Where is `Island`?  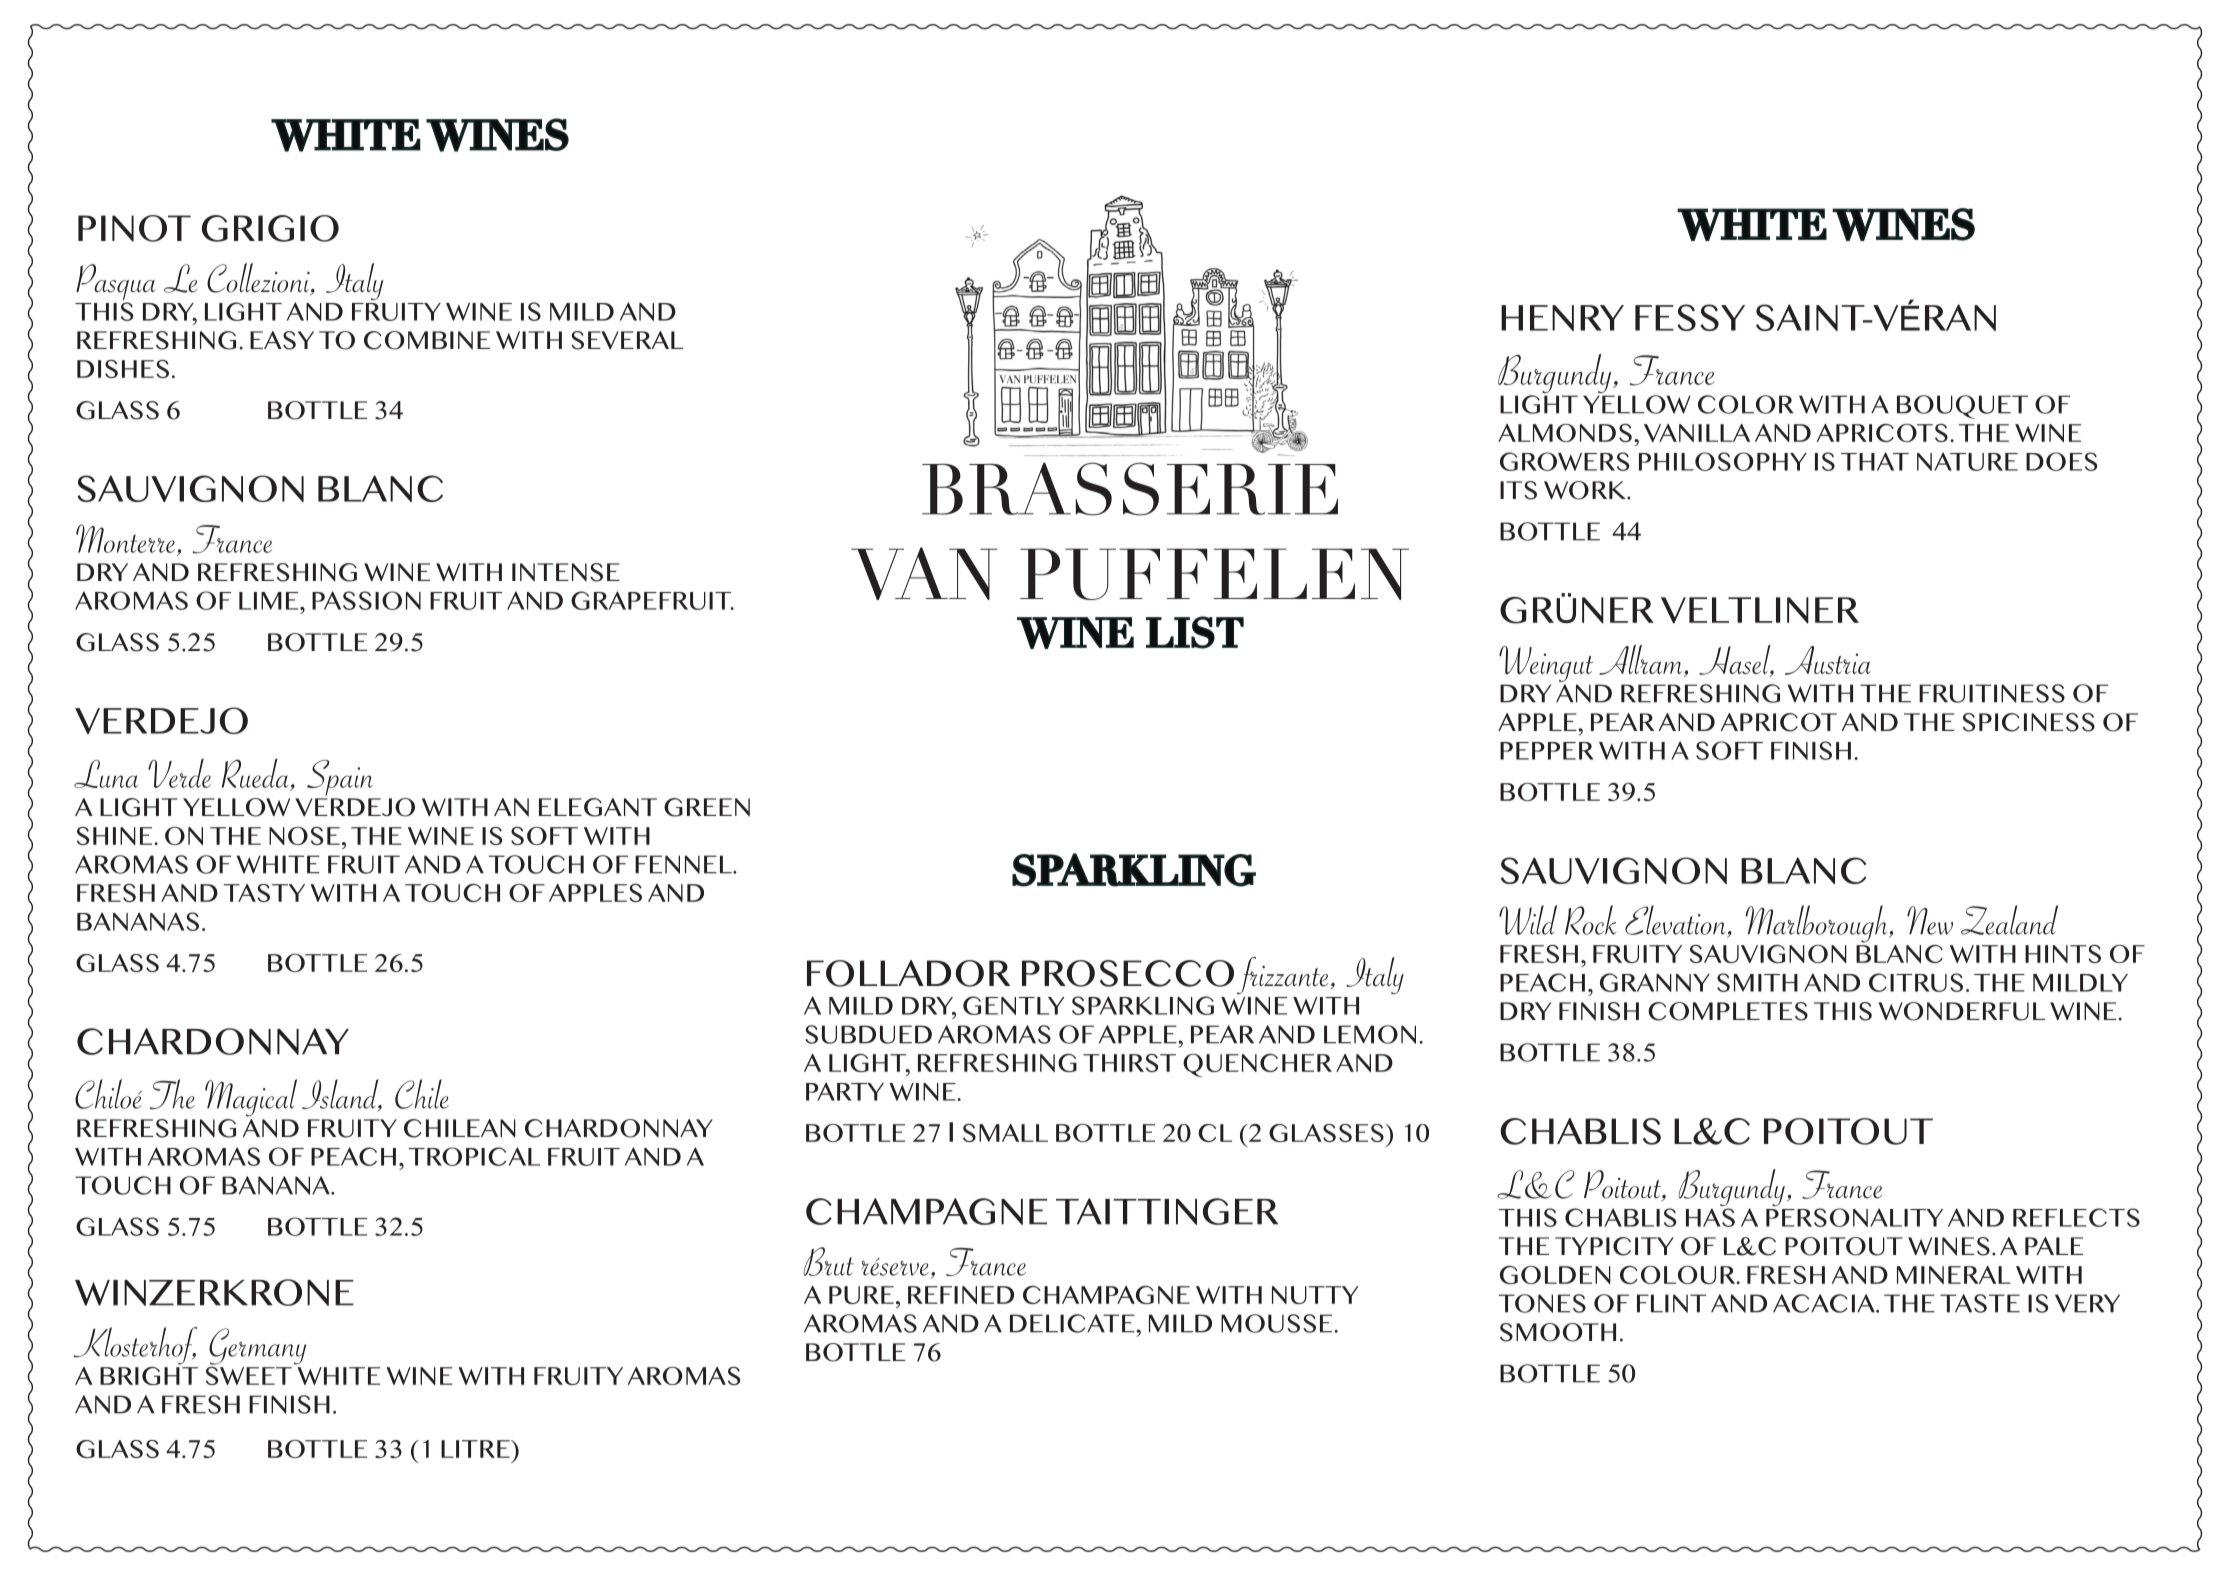
Island is located at coordinates (341, 1095).
